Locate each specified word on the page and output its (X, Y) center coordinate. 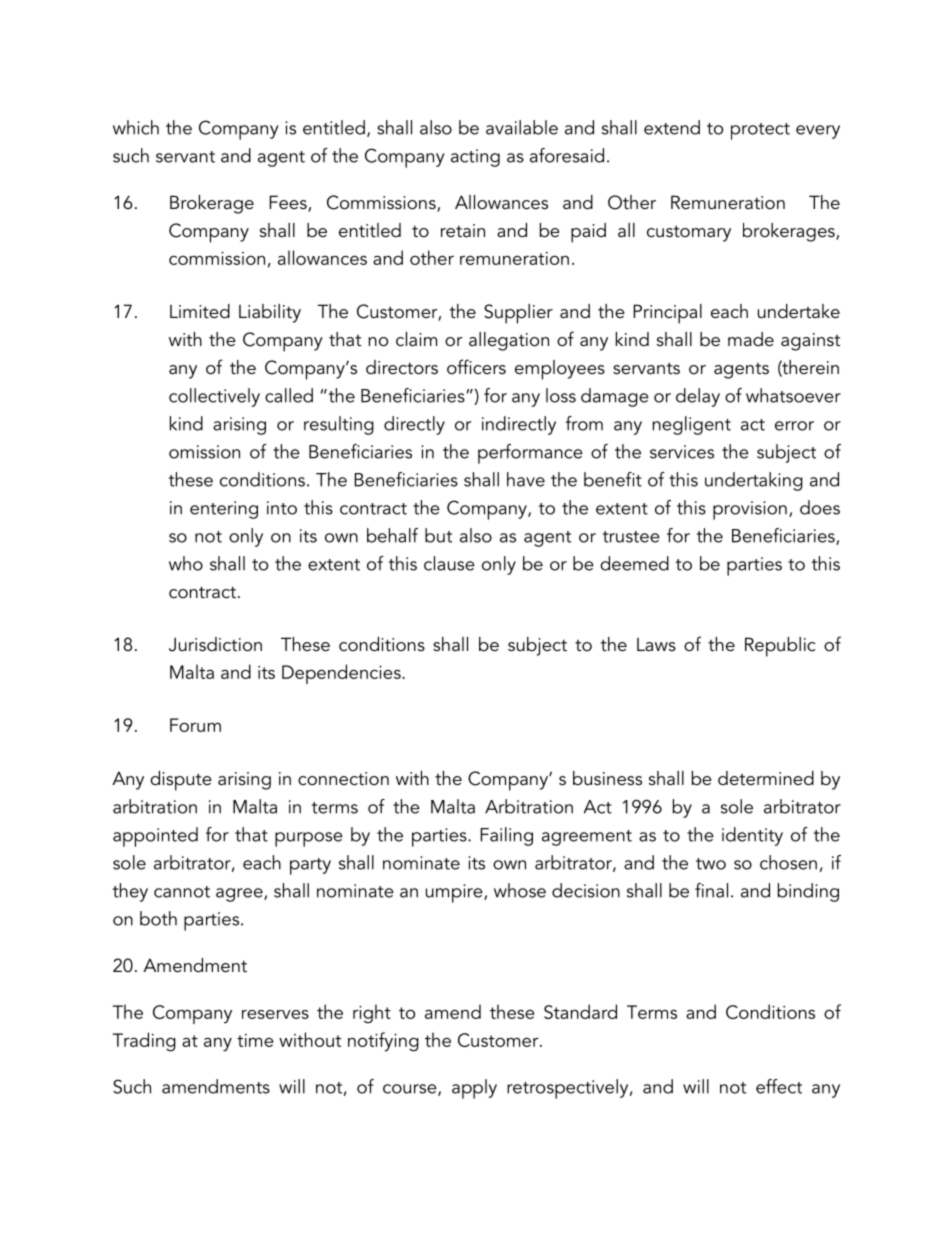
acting (475, 158)
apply (474, 1089)
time (255, 1040)
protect (760, 131)
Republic (780, 647)
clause (449, 563)
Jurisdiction (215, 644)
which (136, 127)
